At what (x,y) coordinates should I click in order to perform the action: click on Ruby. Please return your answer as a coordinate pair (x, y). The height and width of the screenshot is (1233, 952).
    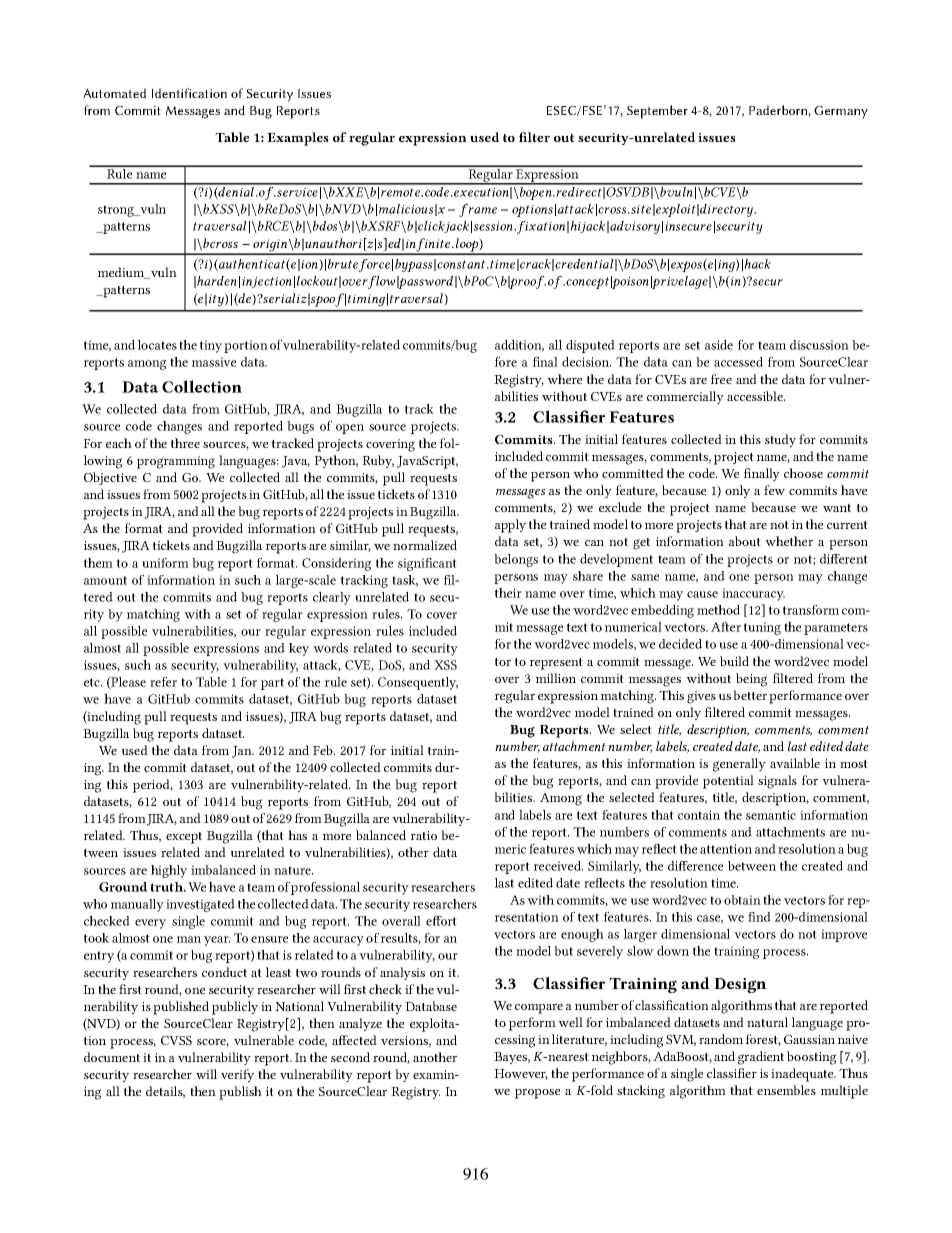
    Looking at the image, I should click on (378, 461).
